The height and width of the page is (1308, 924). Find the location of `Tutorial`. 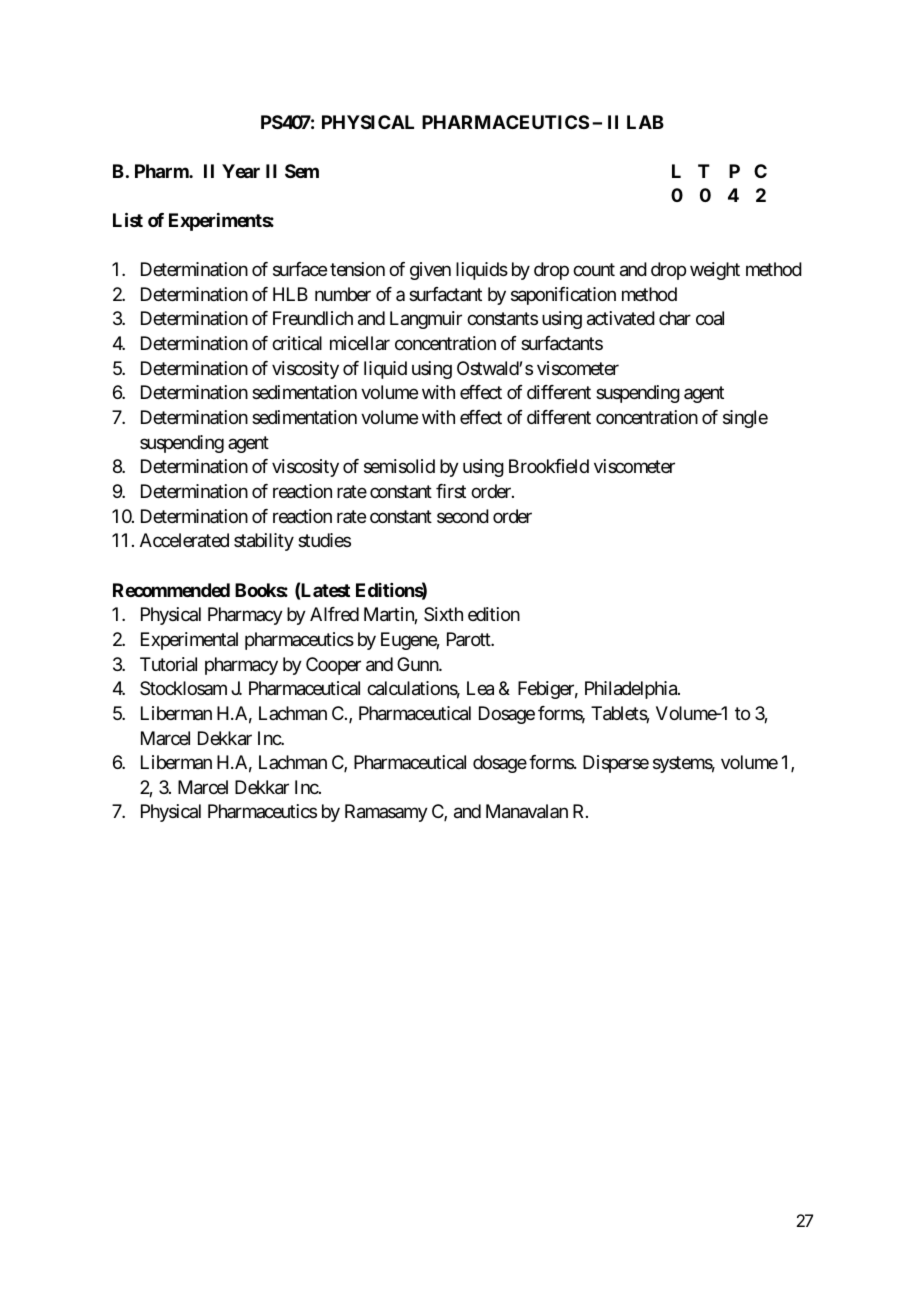

Tutorial is located at coordinates (168, 664).
